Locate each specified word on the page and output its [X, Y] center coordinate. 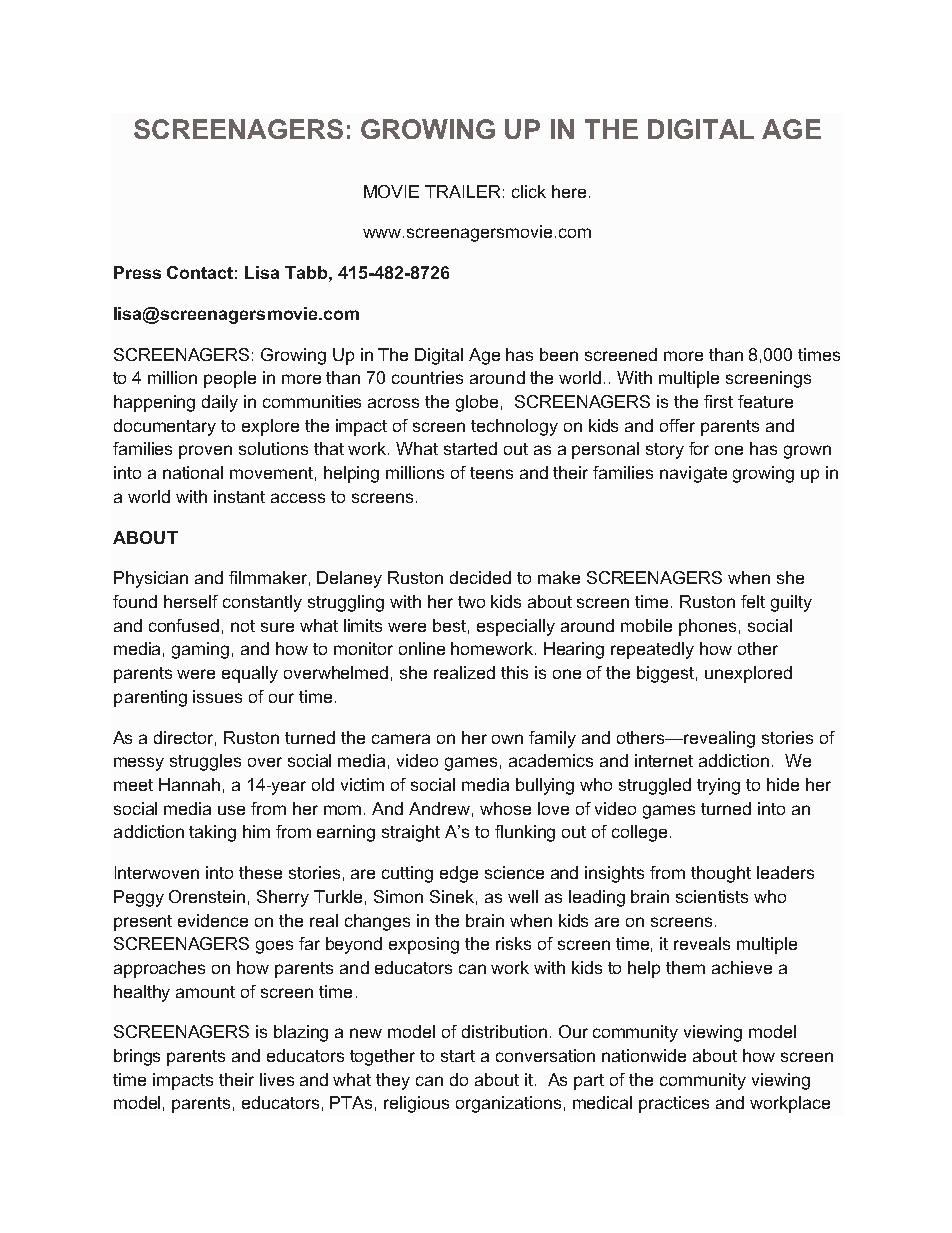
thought [721, 874]
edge [459, 874]
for [699, 448]
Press [137, 272]
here [569, 191]
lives [277, 1079]
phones [707, 627]
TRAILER [462, 191]
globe [477, 403]
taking [212, 833]
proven [205, 452]
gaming [200, 650]
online [422, 648]
